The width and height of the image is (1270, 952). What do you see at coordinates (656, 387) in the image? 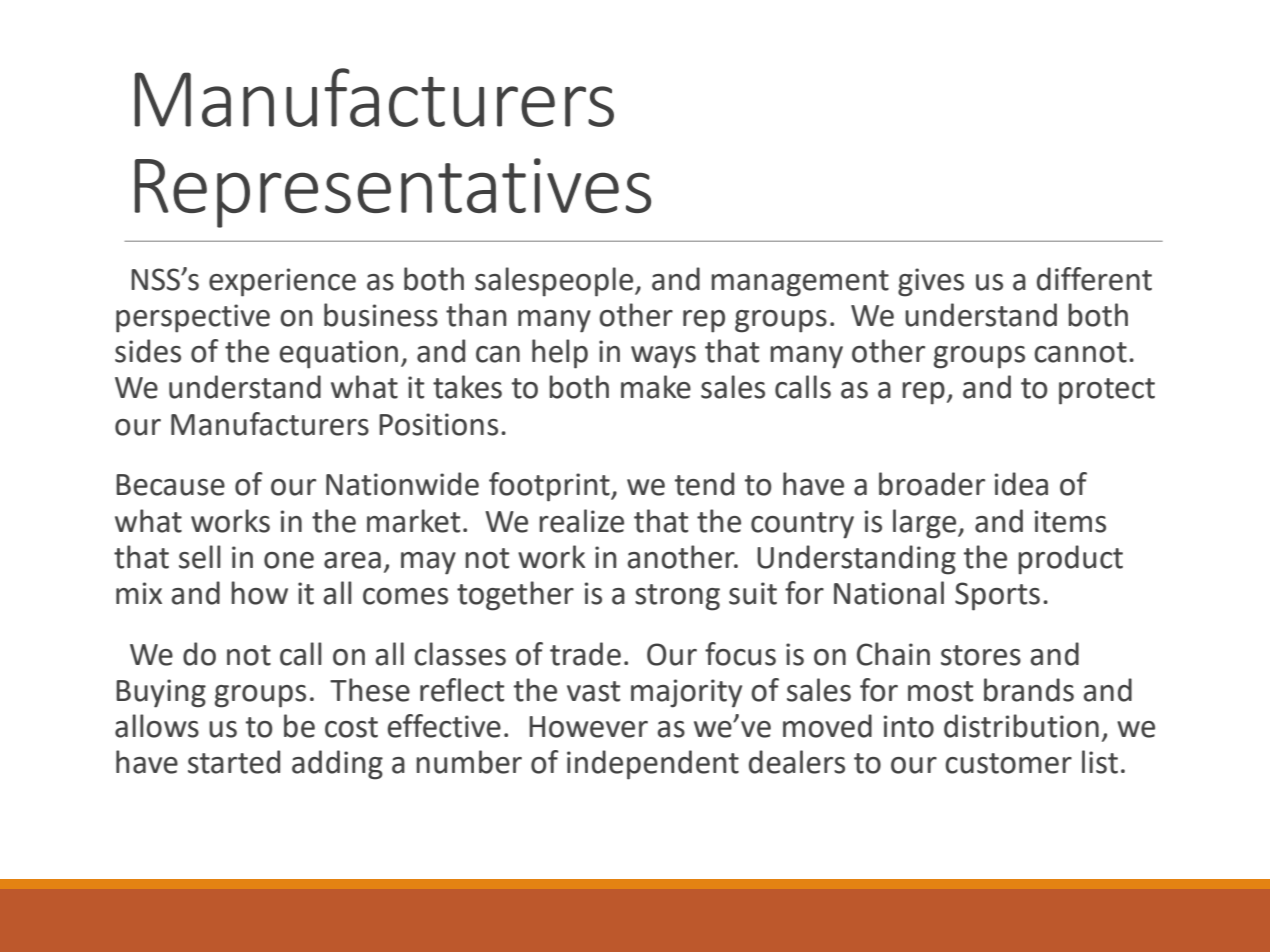
I see `make` at bounding box center [656, 387].
